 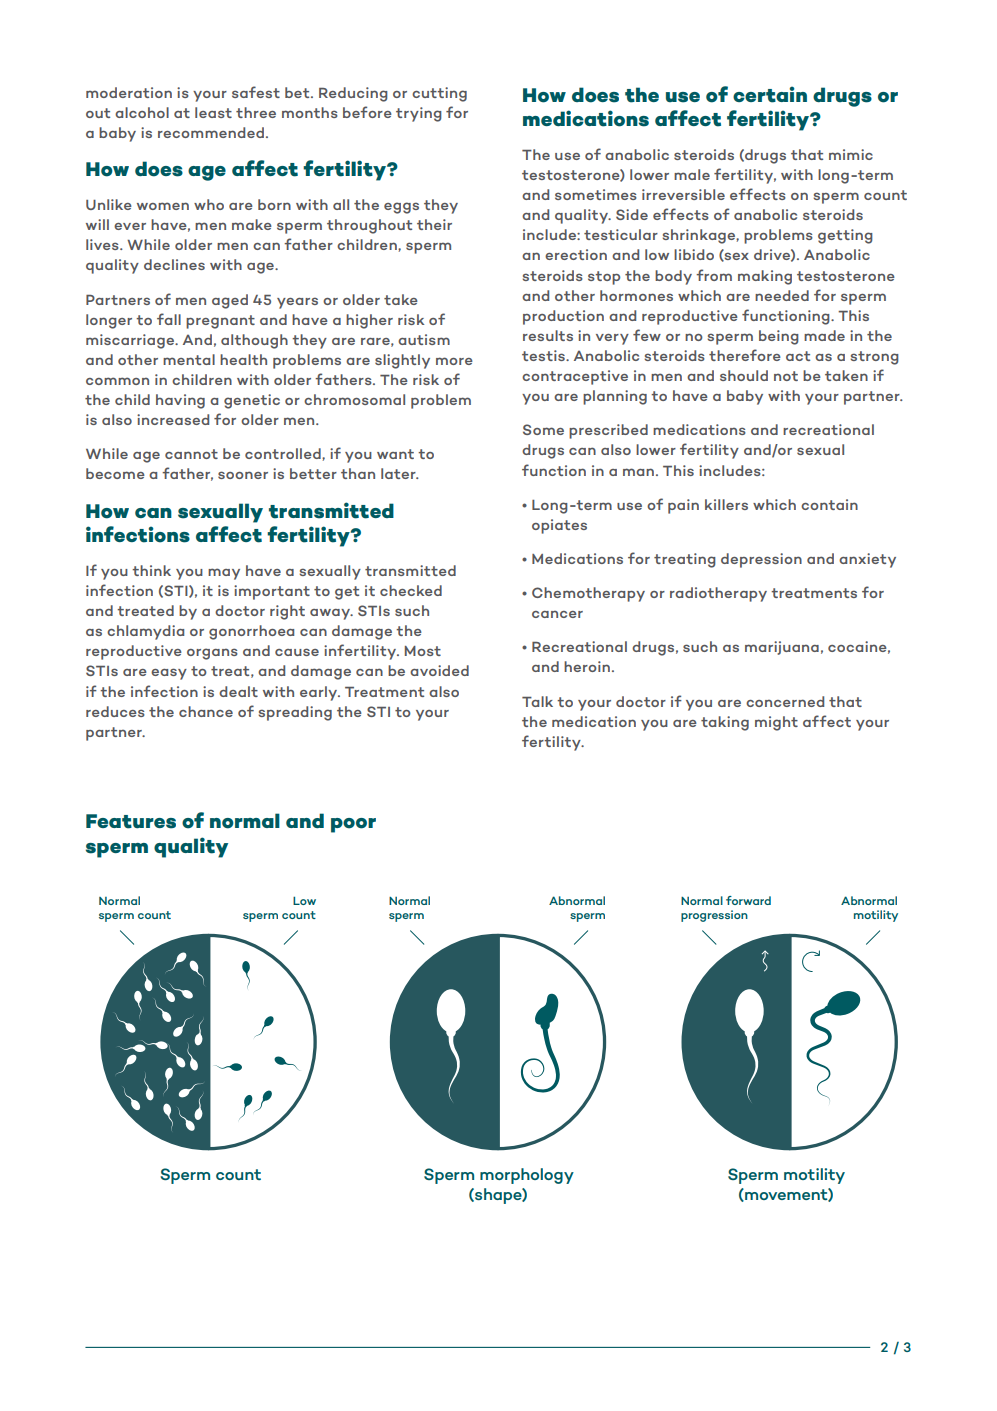 I want to click on recommended, so click(x=211, y=132).
